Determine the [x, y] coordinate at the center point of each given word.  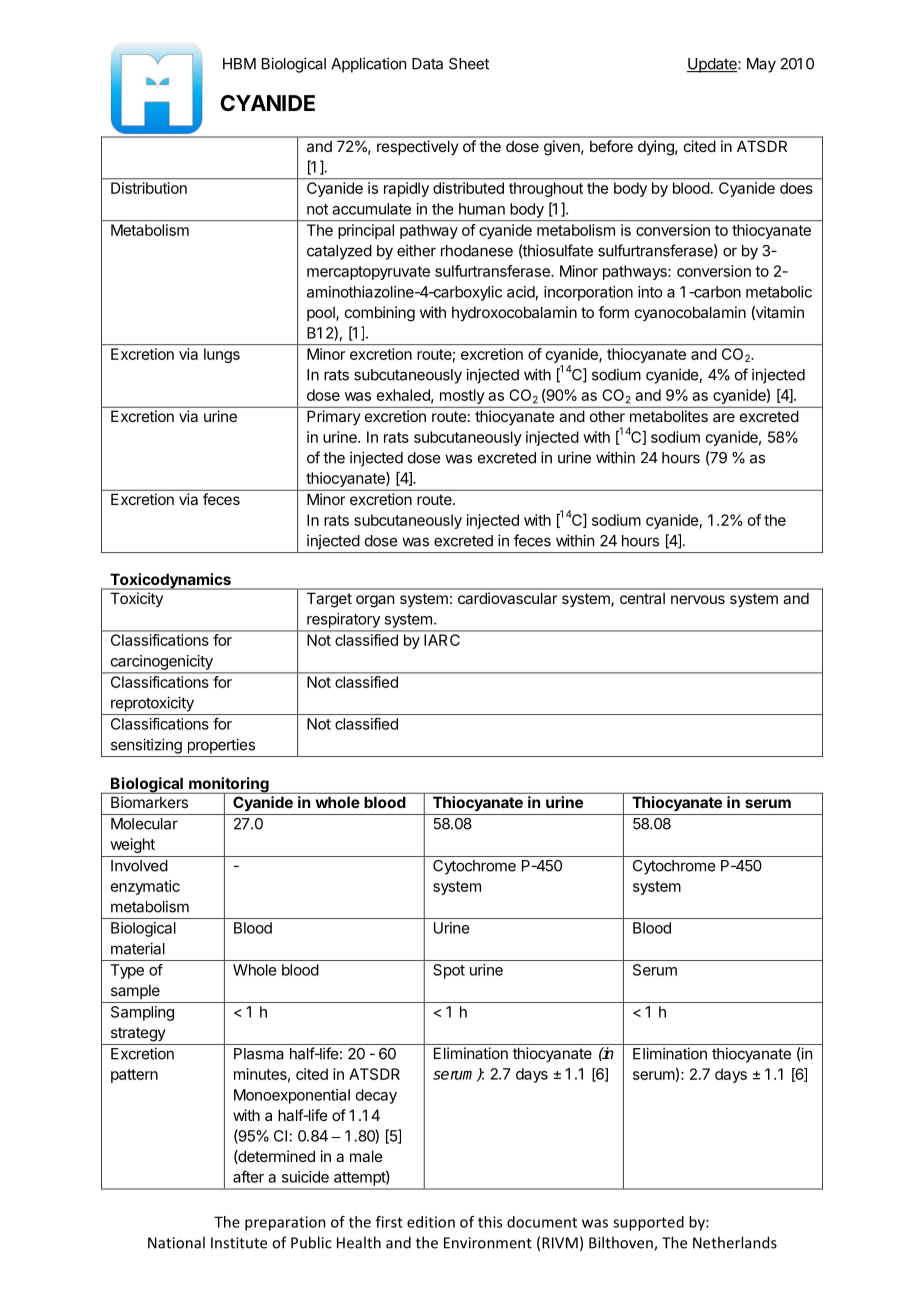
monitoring [229, 786]
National [176, 1242]
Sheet [469, 64]
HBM [239, 64]
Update [713, 65]
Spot [449, 971]
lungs [222, 355]
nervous [698, 599]
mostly [462, 396]
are [724, 417]
